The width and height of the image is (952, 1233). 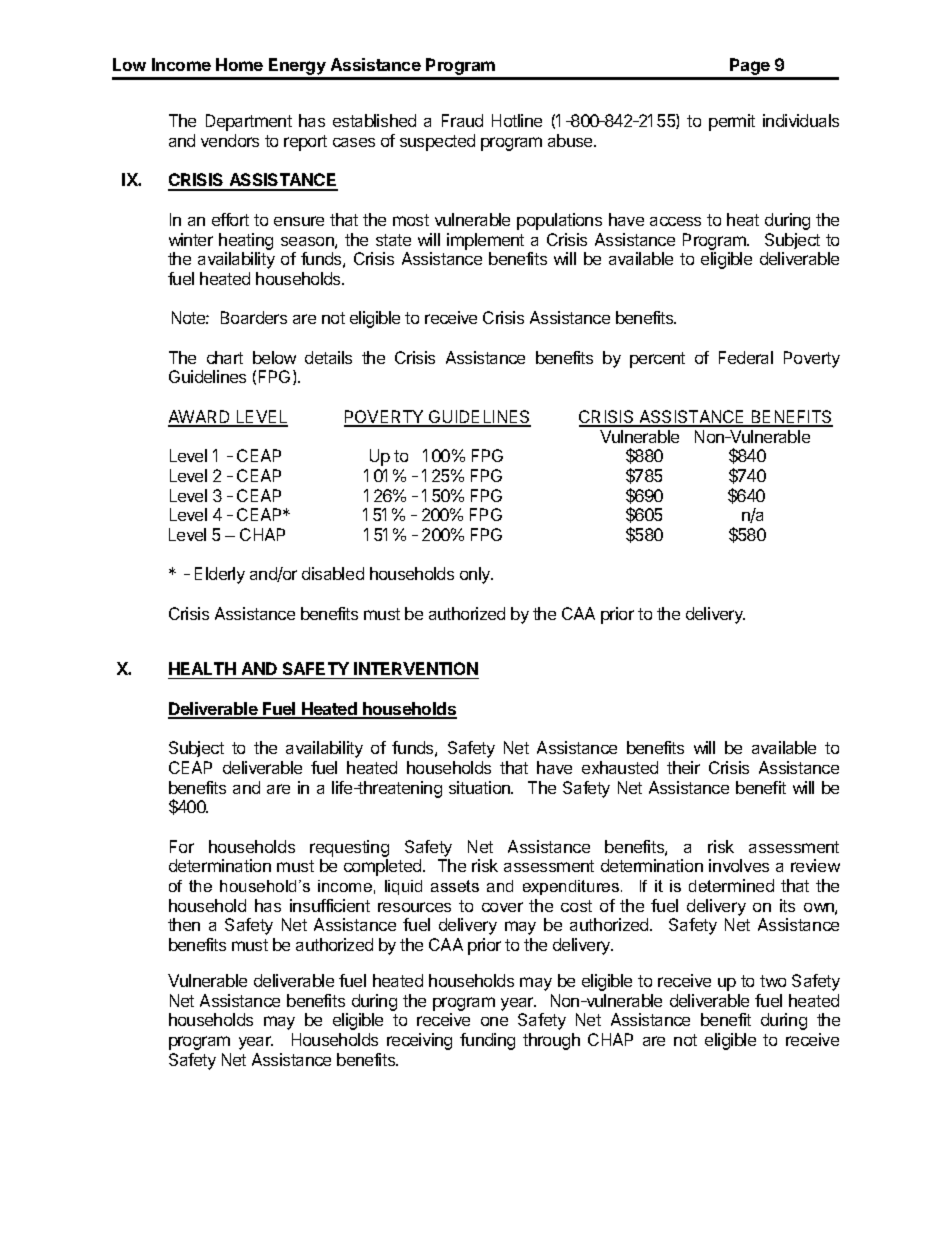 I want to click on below, so click(x=274, y=357).
